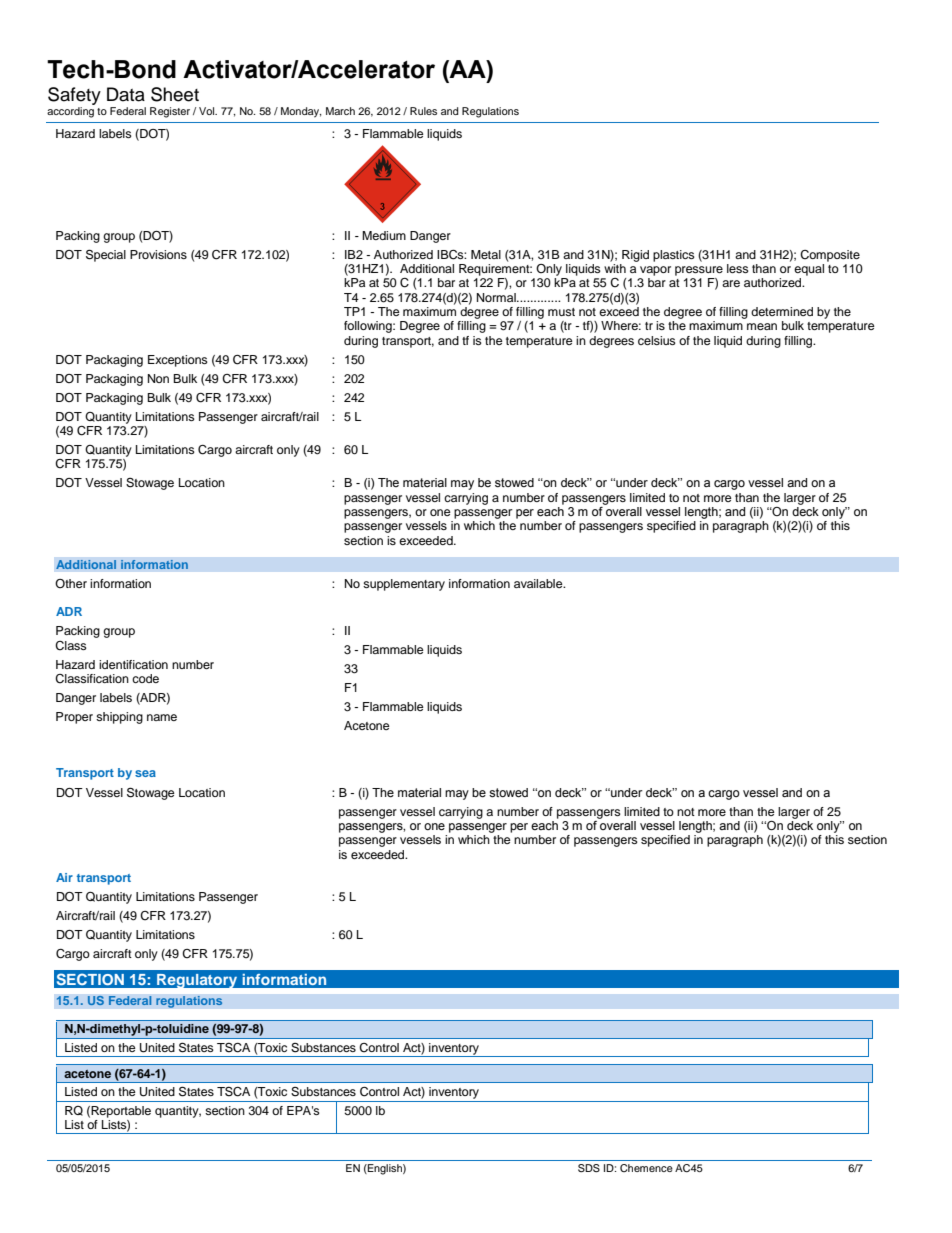 The width and height of the screenshot is (952, 1233). Describe the element at coordinates (170, 112) in the screenshot. I see `Register` at that location.
